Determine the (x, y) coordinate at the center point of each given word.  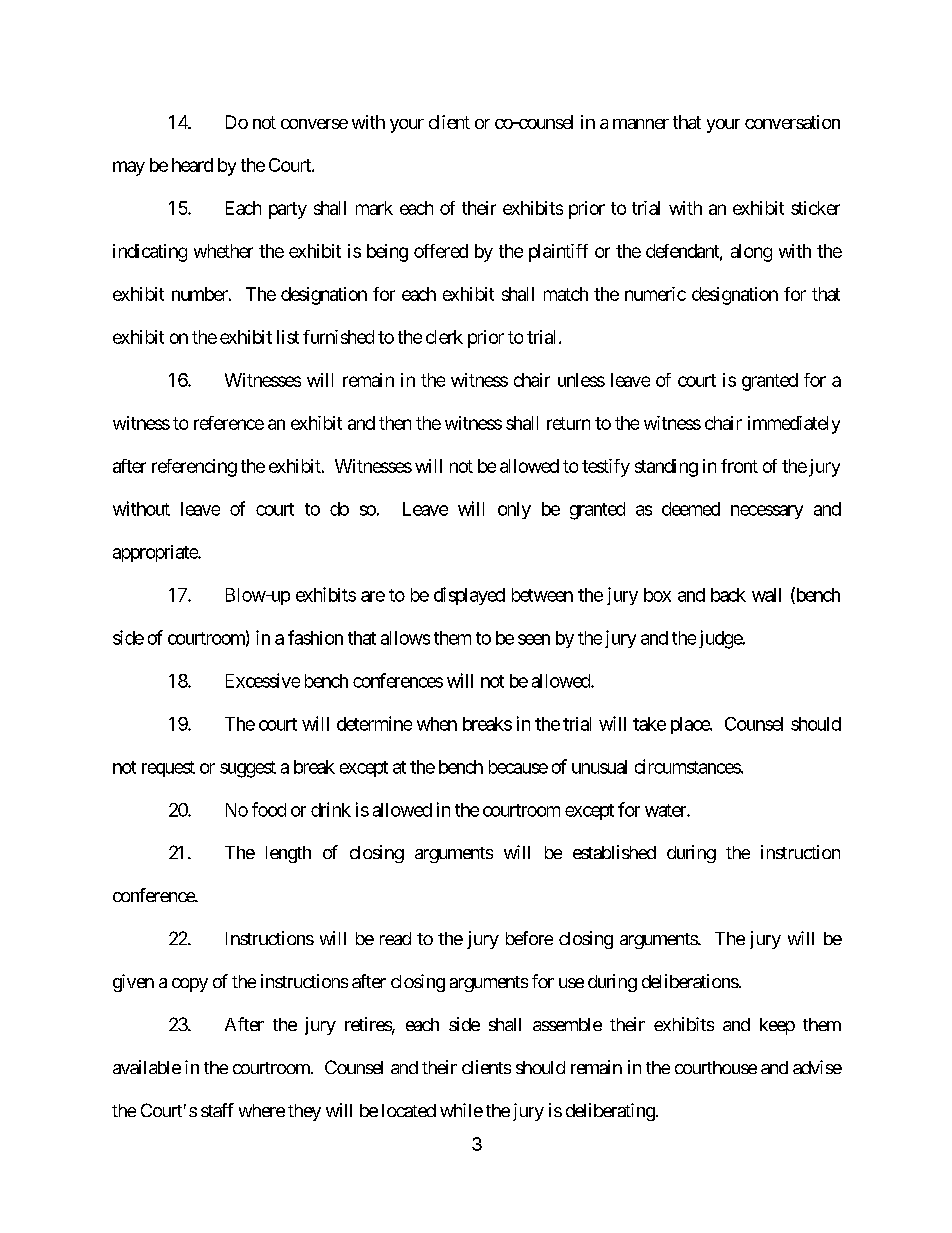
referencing (194, 468)
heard (192, 165)
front (739, 466)
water (666, 810)
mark (374, 208)
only (514, 510)
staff (217, 1110)
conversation (792, 122)
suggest (248, 769)
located (409, 1110)
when (437, 724)
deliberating (610, 1112)
